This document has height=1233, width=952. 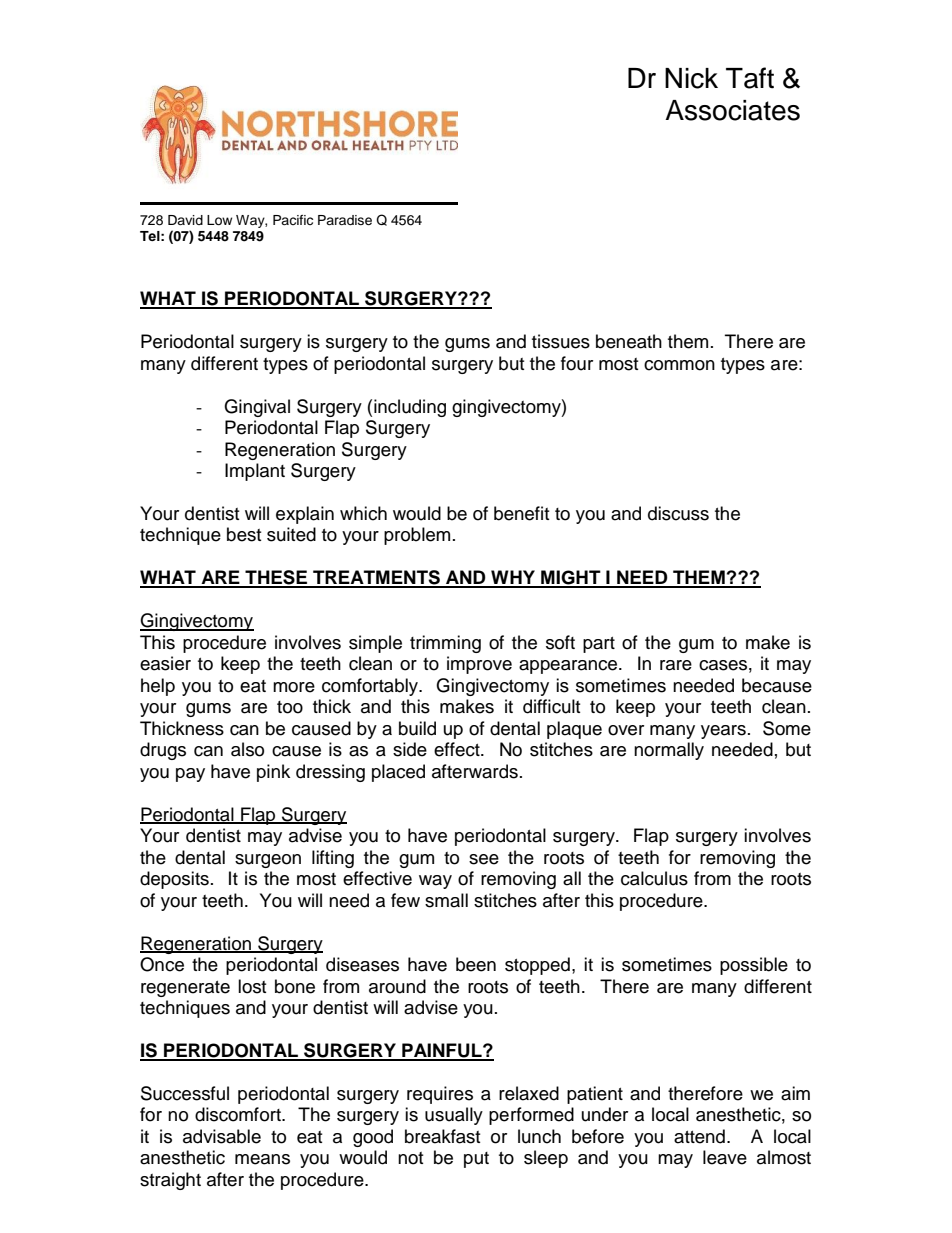 I want to click on Low, so click(x=219, y=220).
